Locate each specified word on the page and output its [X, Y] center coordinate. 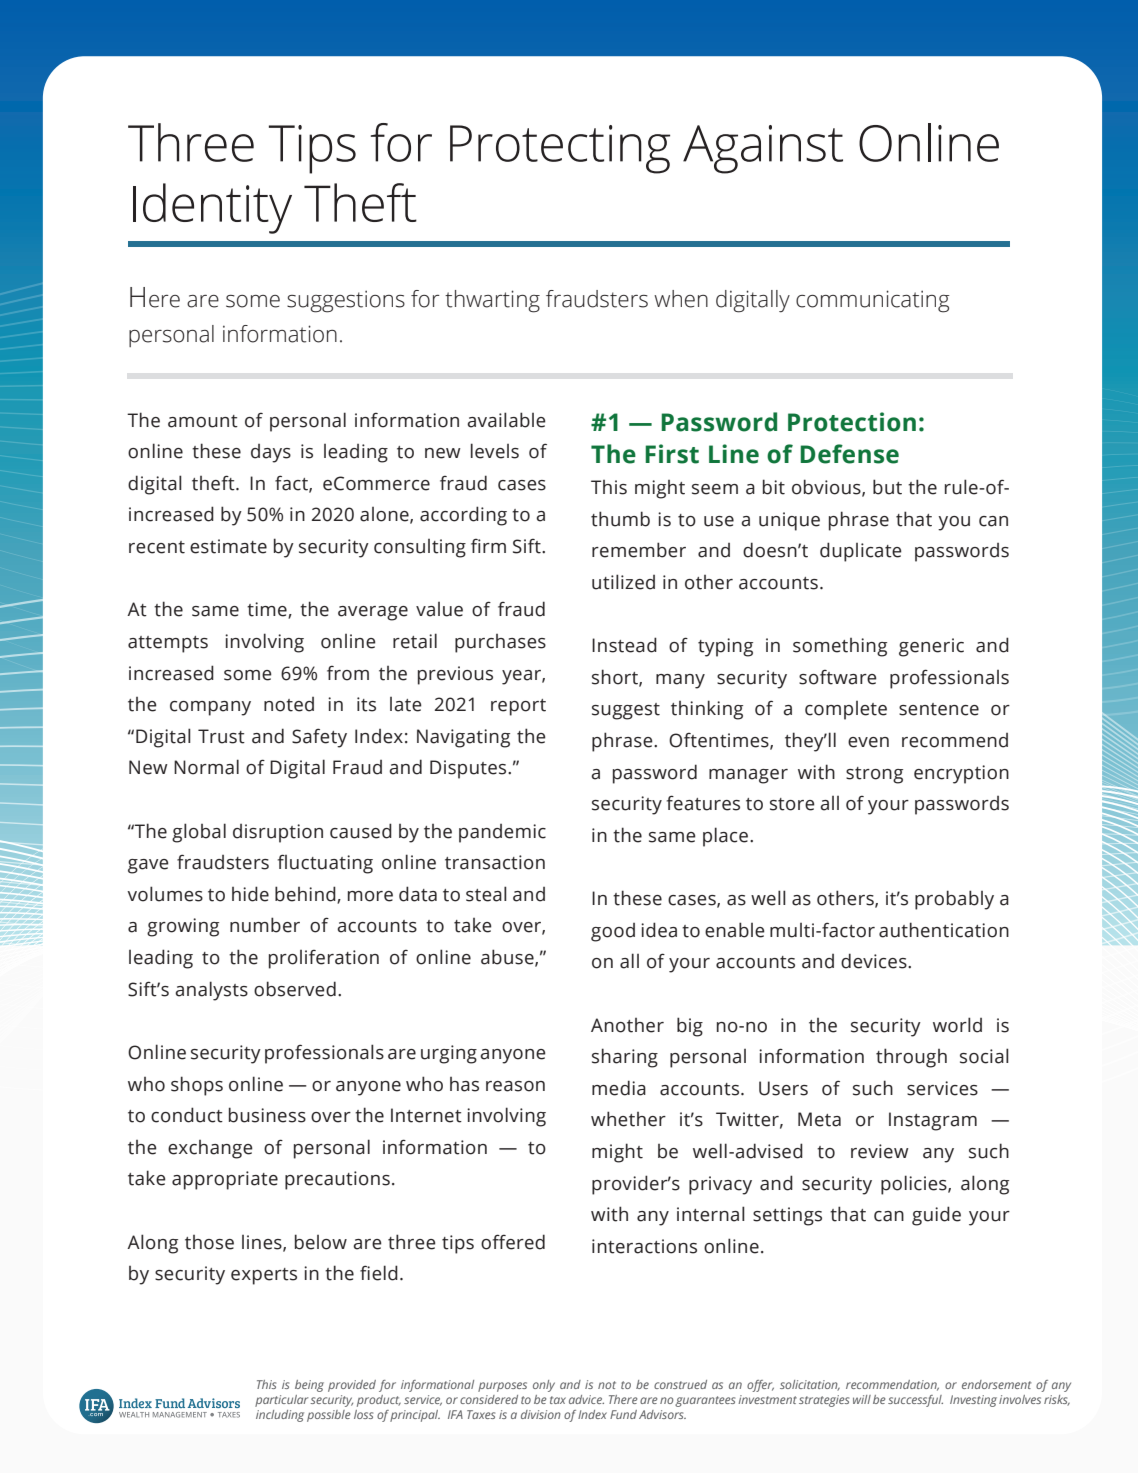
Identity [212, 208]
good [613, 932]
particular [281, 1401]
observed [295, 989]
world [957, 1025]
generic [931, 647]
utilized [623, 582]
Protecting [560, 149]
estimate [228, 546]
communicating [873, 301]
